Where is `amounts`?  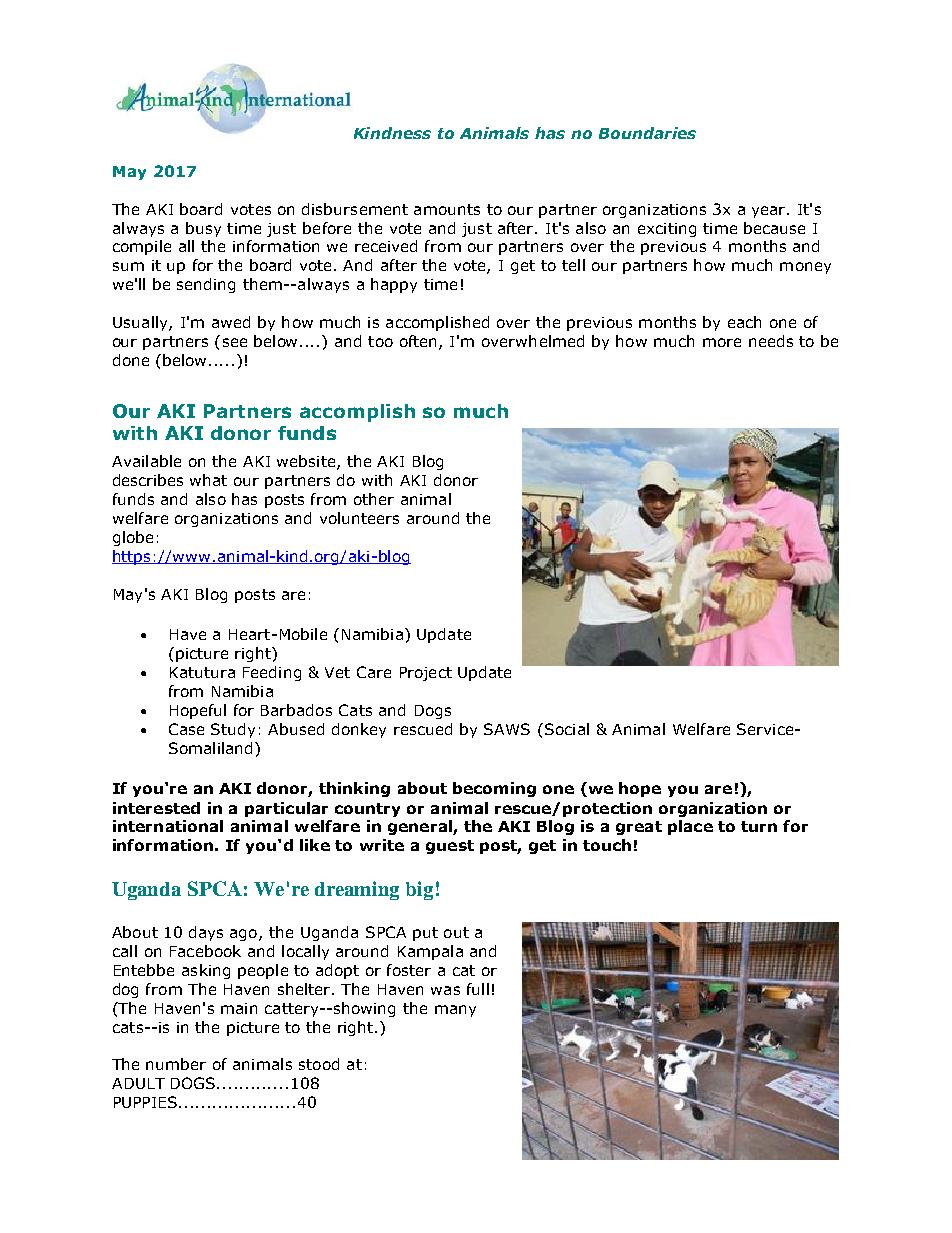
amounts is located at coordinates (447, 209).
